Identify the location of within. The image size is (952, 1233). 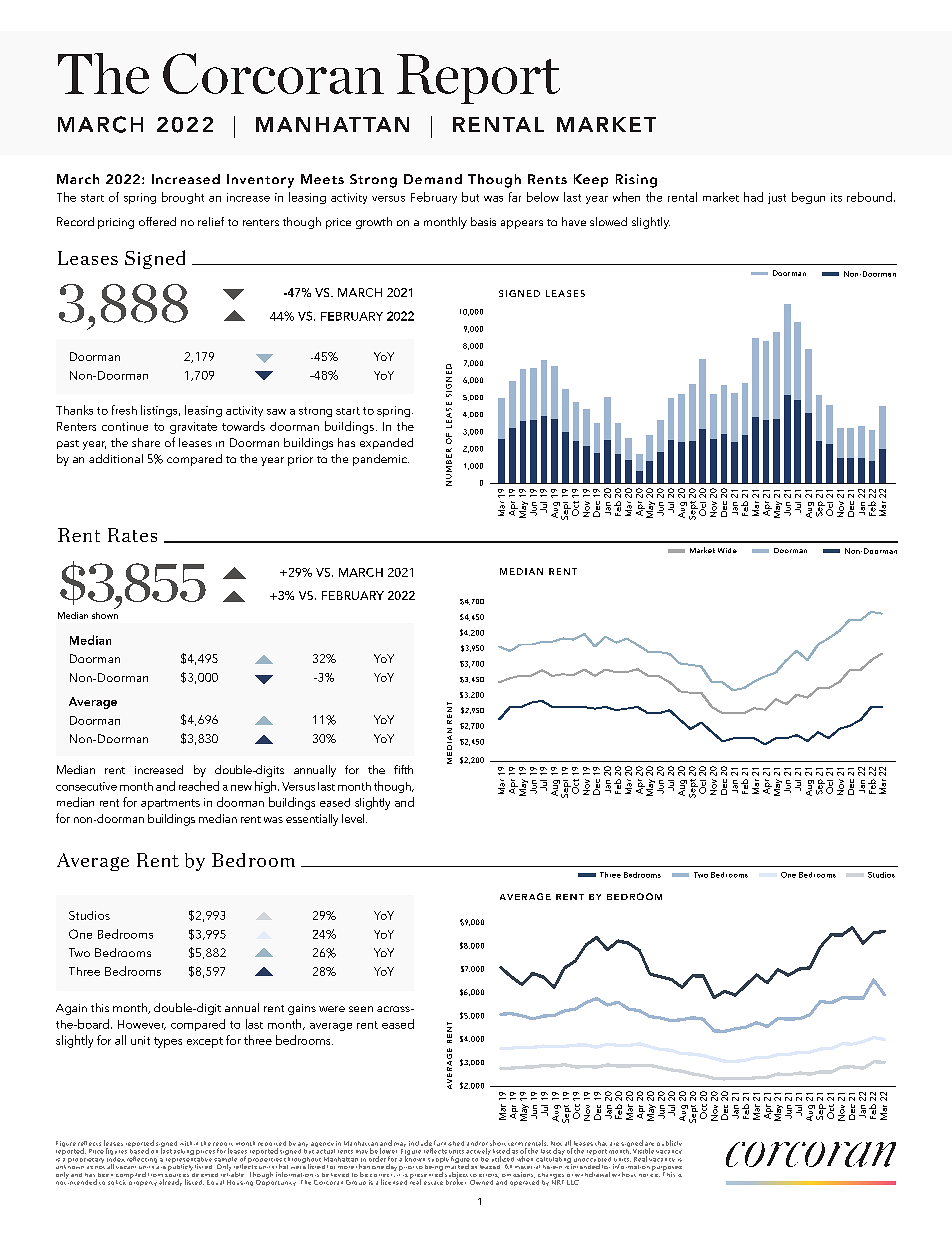
(189, 1143).
